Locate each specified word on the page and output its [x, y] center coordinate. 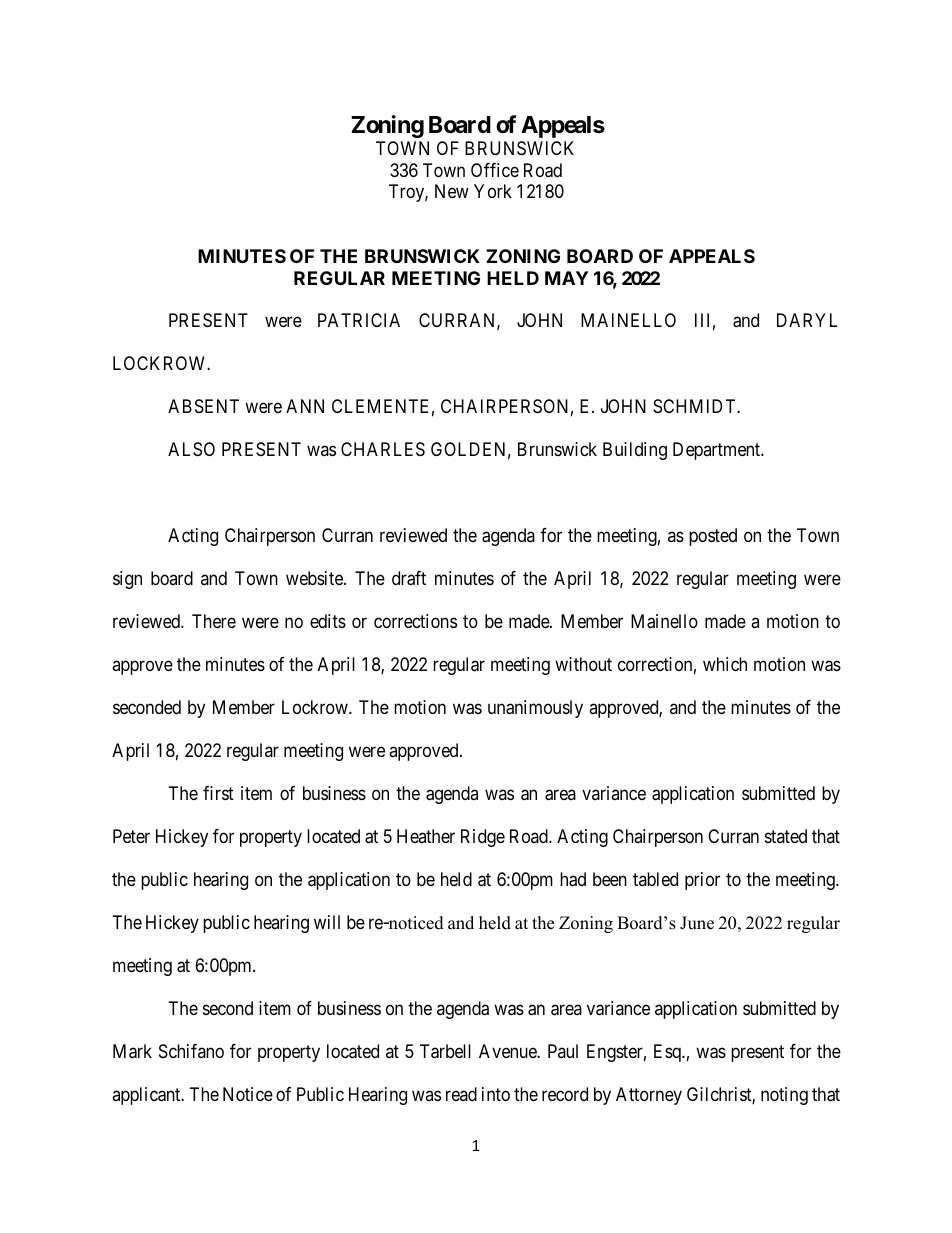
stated [786, 836]
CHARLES [383, 449]
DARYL [807, 320]
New [452, 191]
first [218, 793]
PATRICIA [359, 320]
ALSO [191, 449]
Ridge [483, 838]
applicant [147, 1096]
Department [718, 451]
